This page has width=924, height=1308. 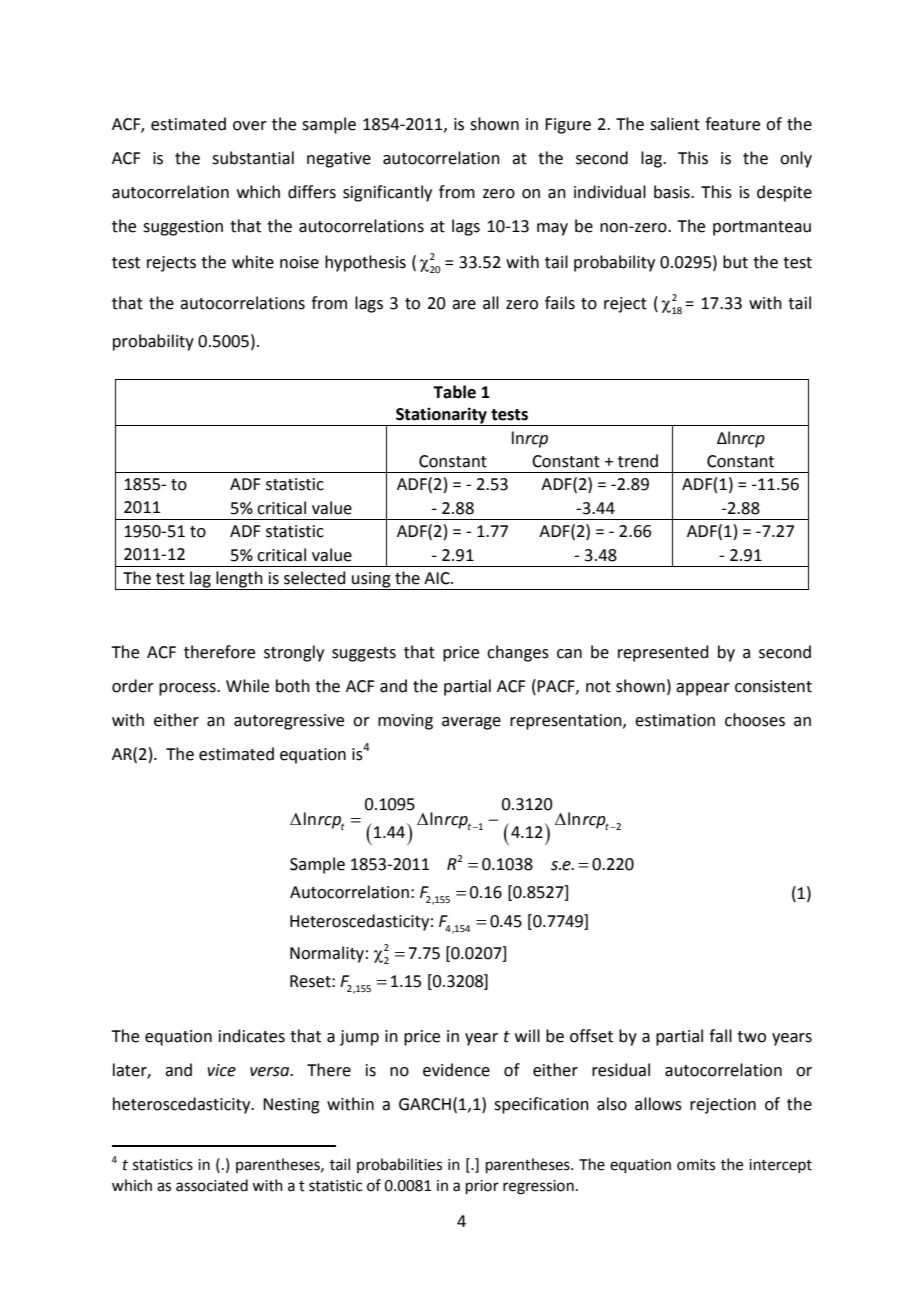 What do you see at coordinates (527, 1035) in the page?
I see `will` at bounding box center [527, 1035].
